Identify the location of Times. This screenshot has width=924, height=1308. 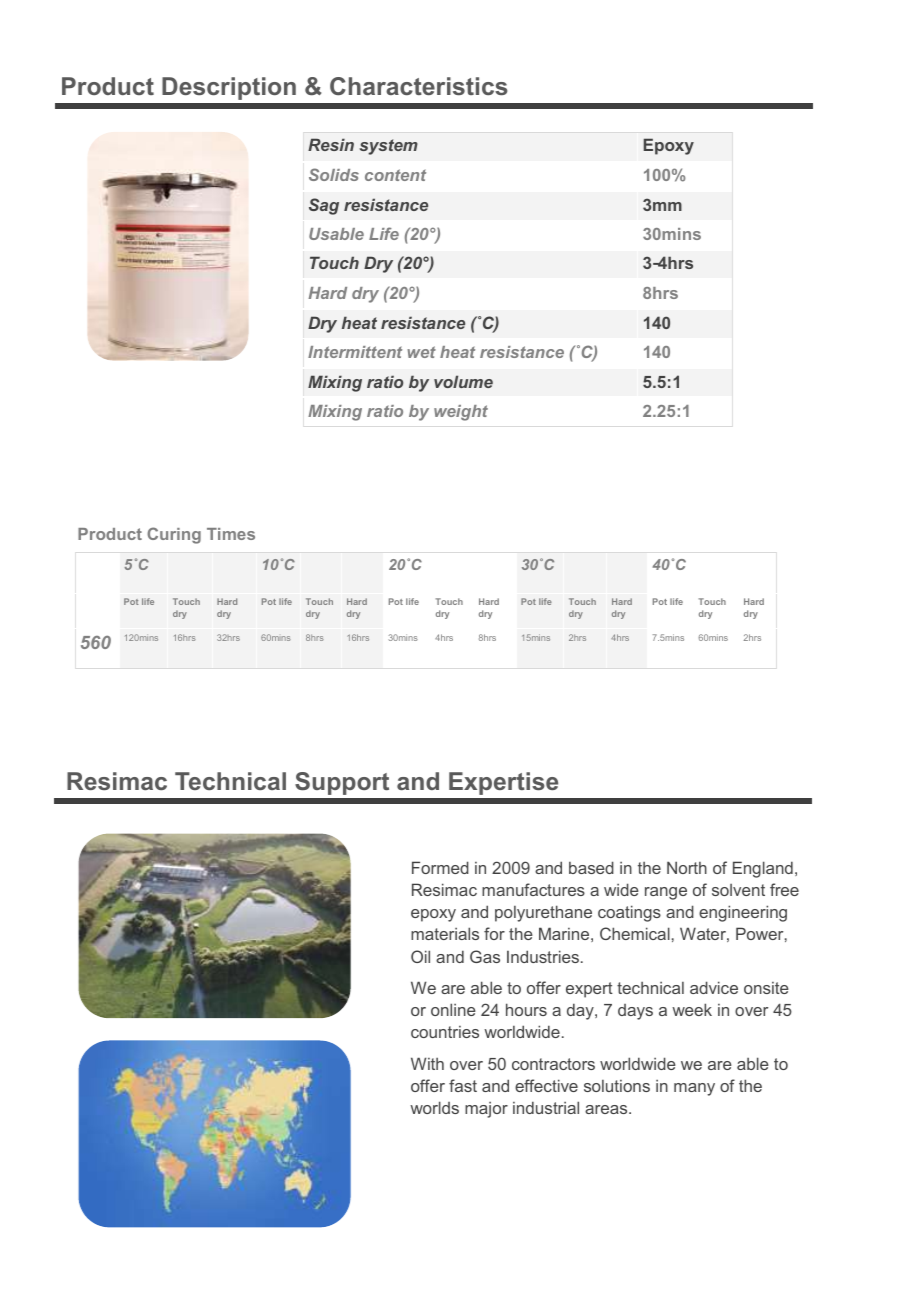
(231, 534).
